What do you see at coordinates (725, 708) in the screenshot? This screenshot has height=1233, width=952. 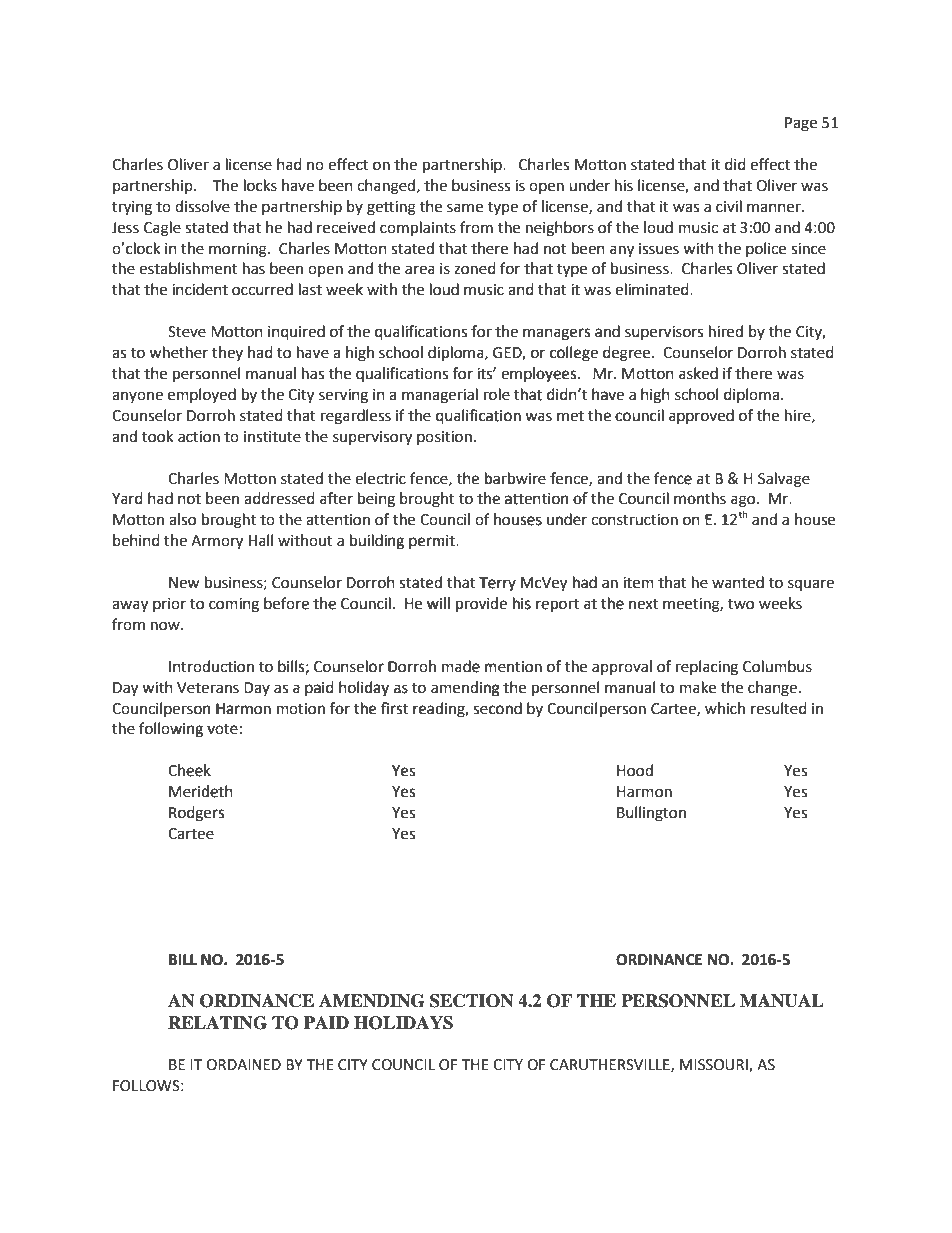 I see `which` at bounding box center [725, 708].
